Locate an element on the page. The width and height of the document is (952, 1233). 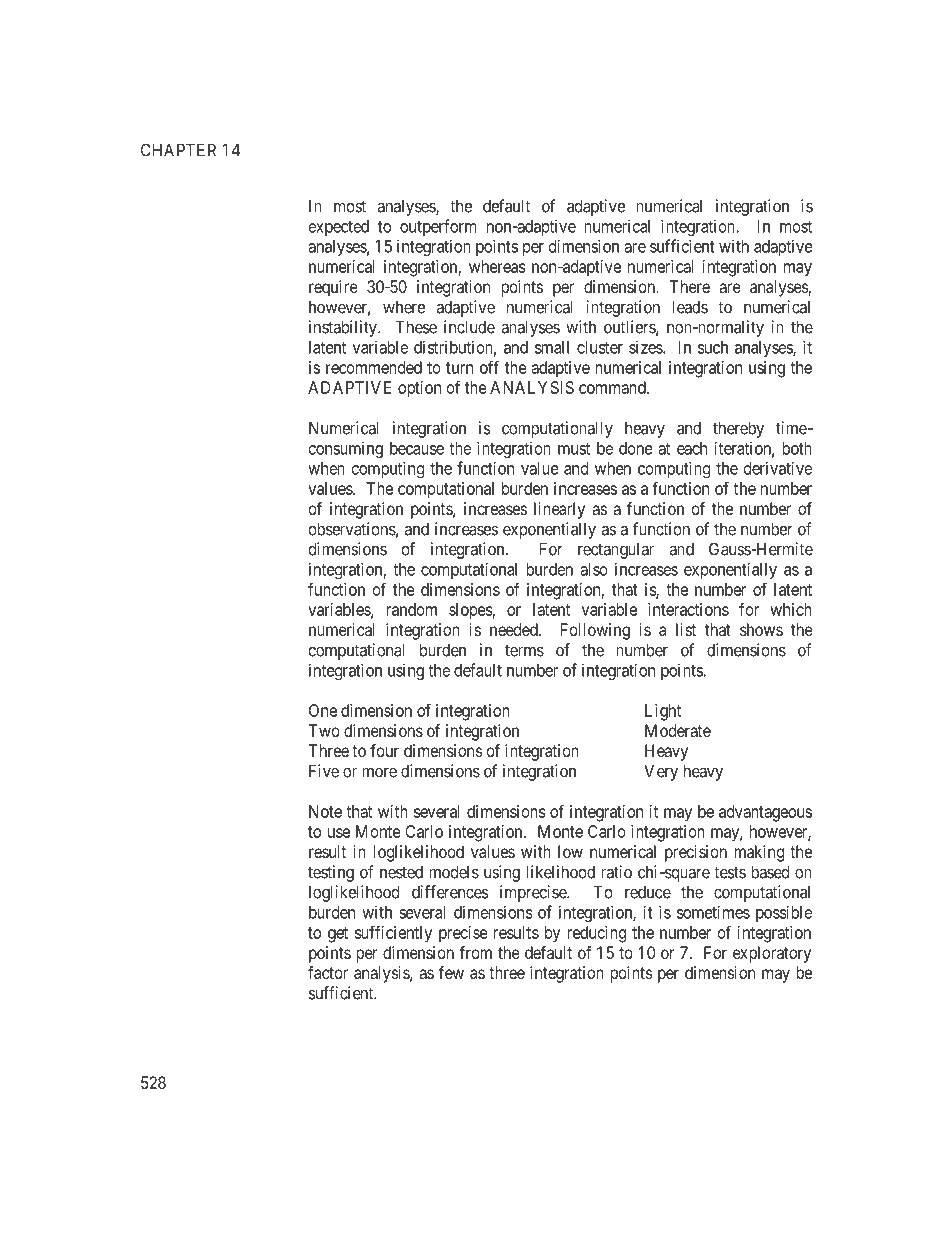
leads is located at coordinates (690, 307).
